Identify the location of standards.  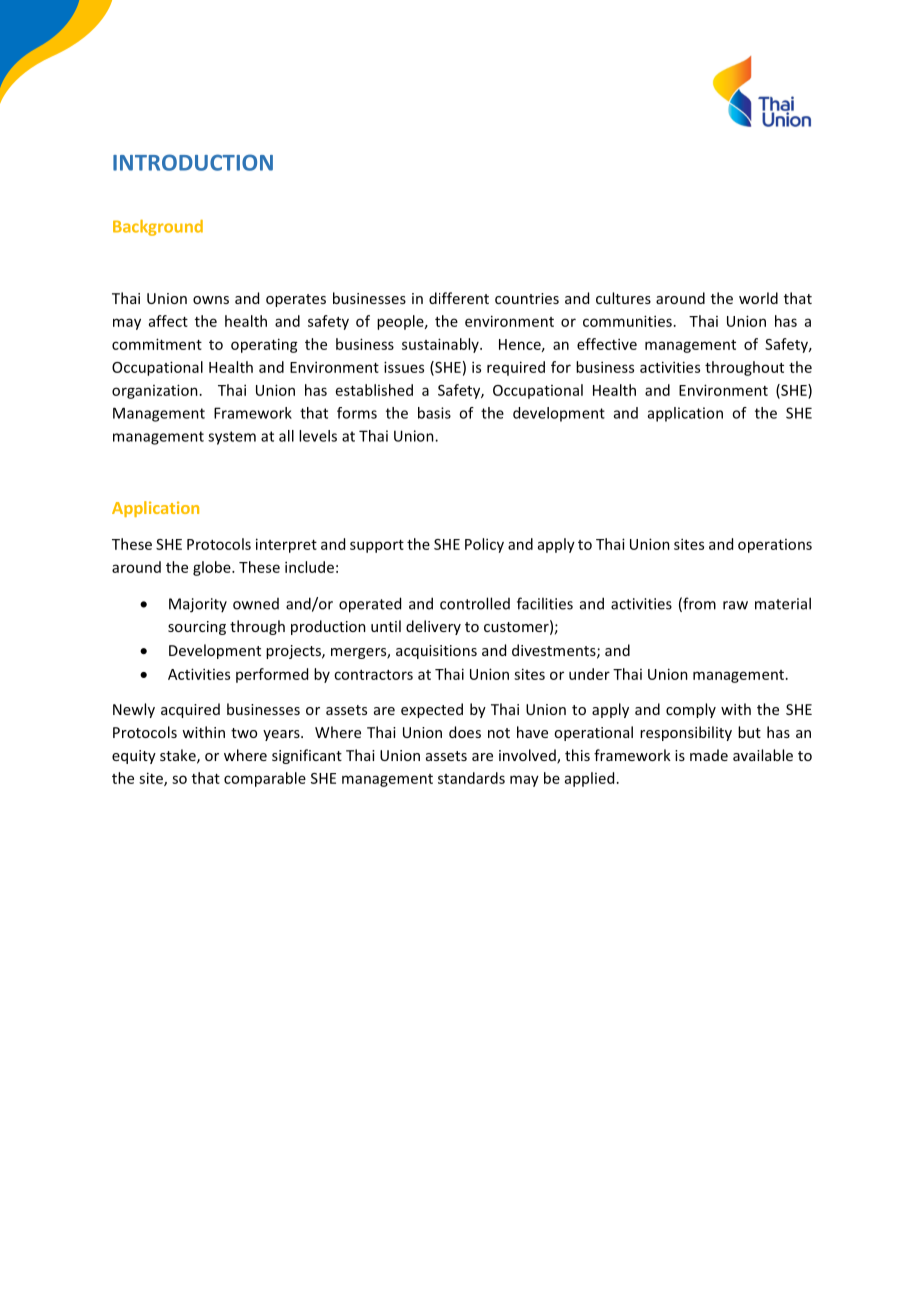
(471, 778).
